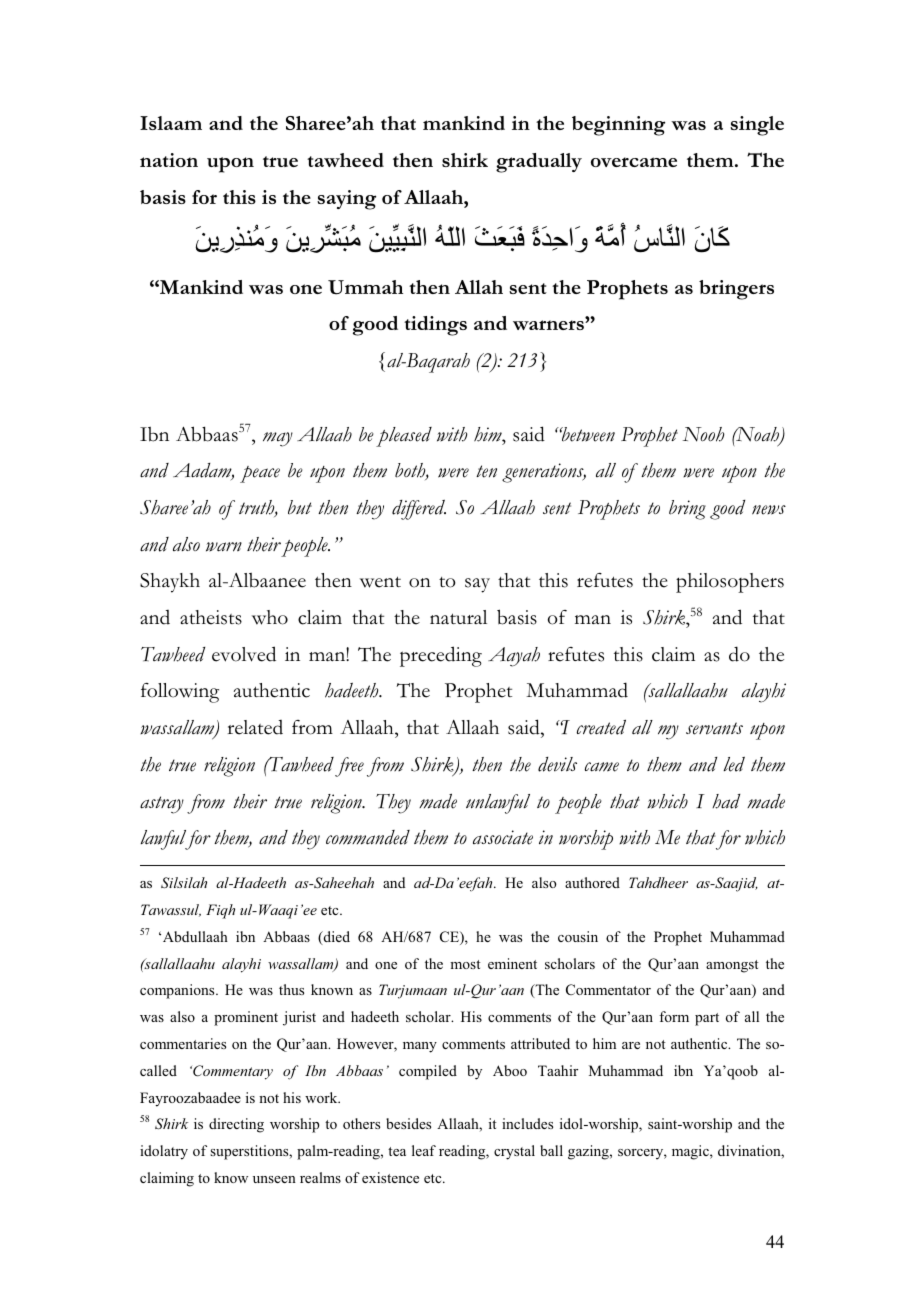 This screenshot has width=924, height=1308. Describe the element at coordinates (404, 437) in the screenshot. I see `pleased` at that location.
